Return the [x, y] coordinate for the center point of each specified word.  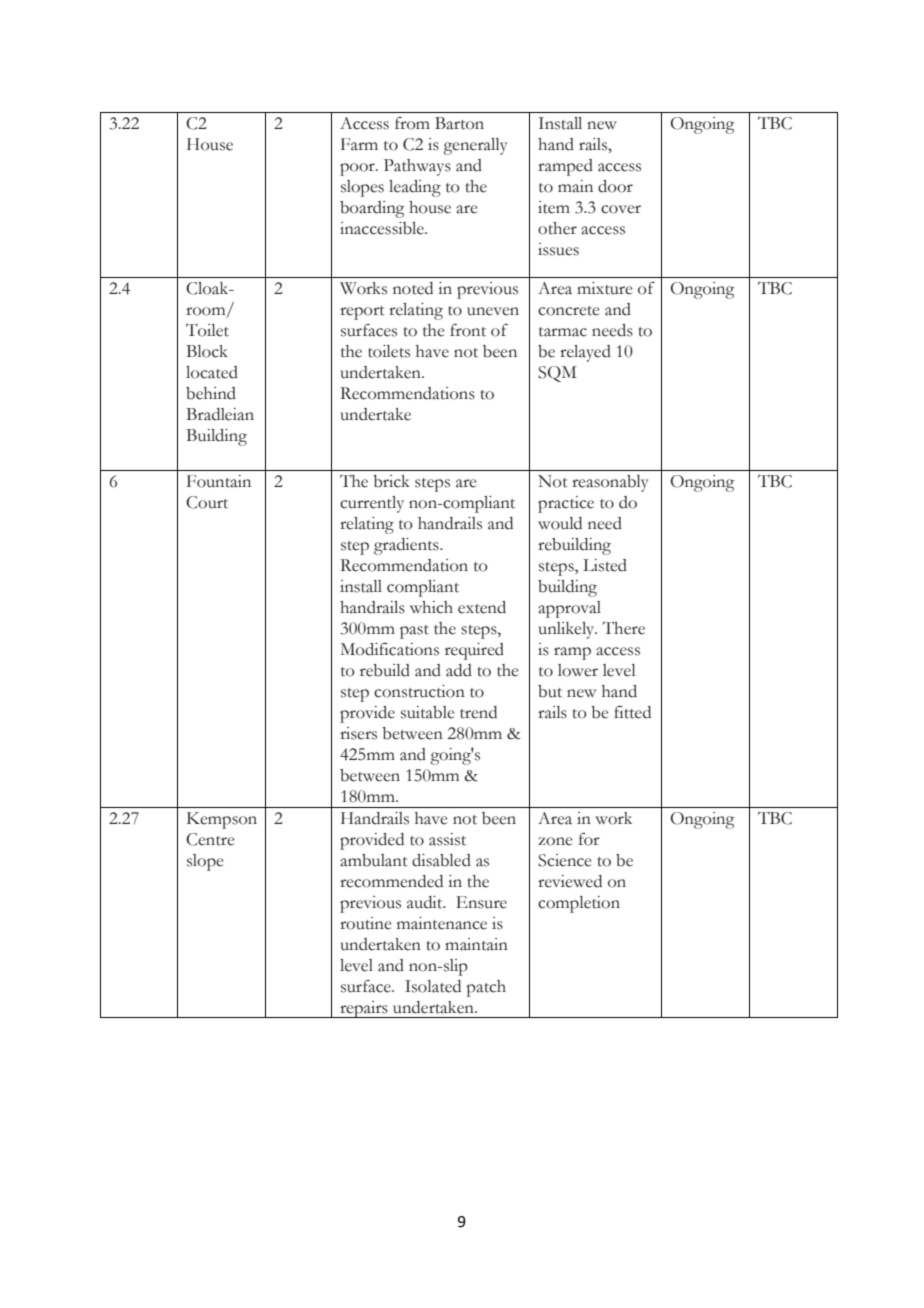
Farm [359, 144]
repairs [364, 1009]
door [615, 186]
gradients [407, 546]
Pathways [417, 167]
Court [207, 502]
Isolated [433, 986]
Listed [605, 565]
